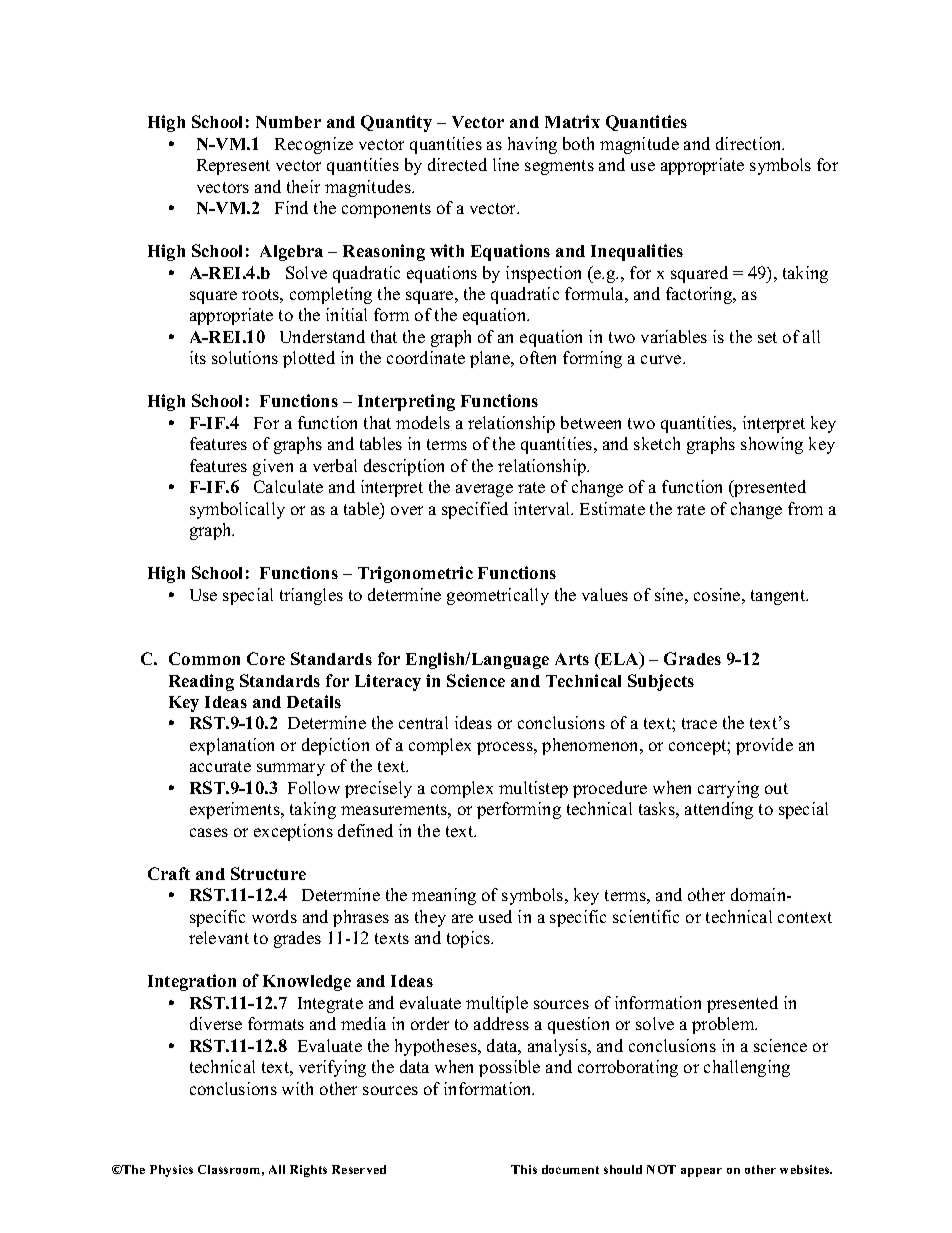  Describe the element at coordinates (506, 164) in the document. I see `line` at that location.
